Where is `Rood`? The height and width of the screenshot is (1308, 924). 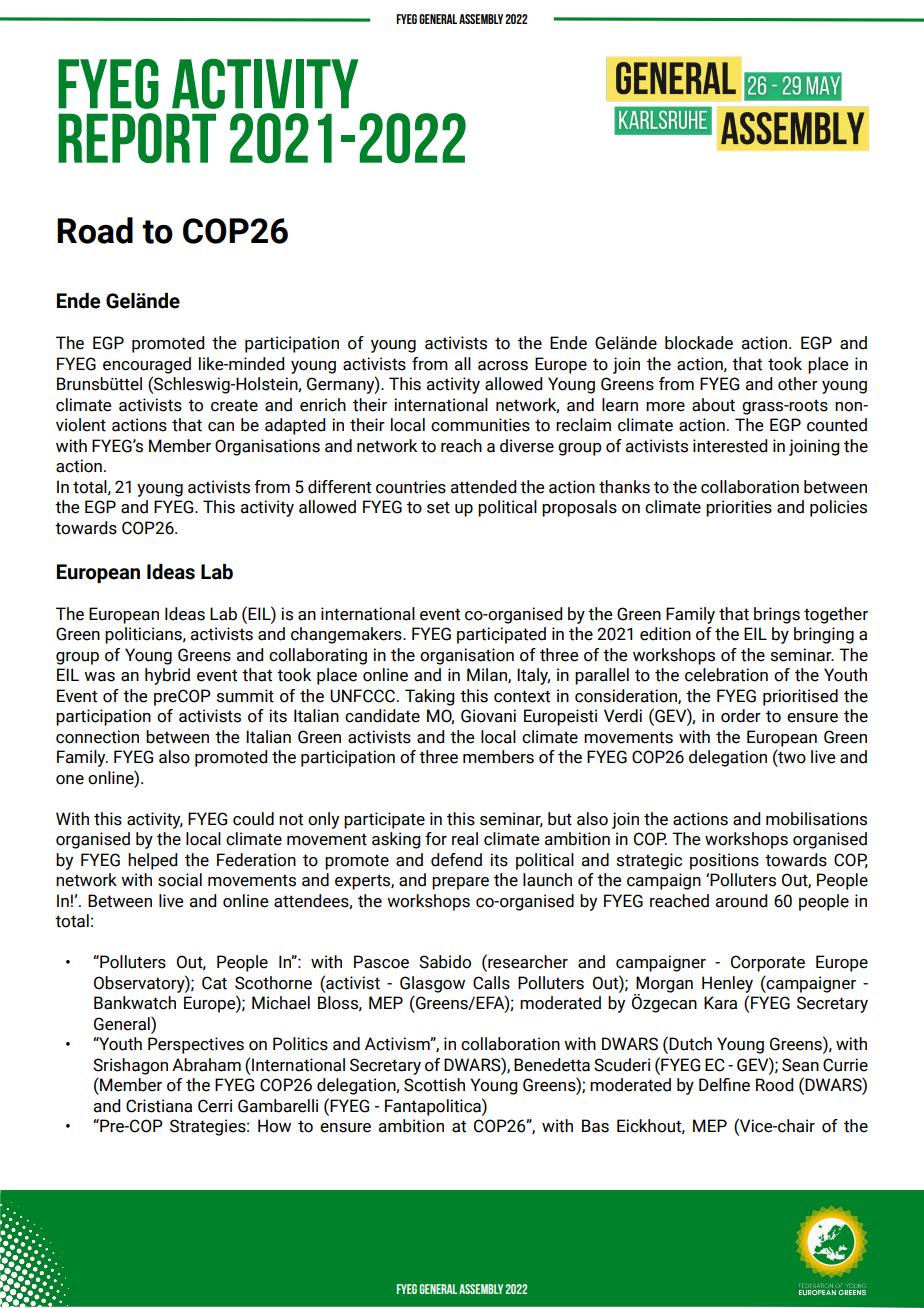 Rood is located at coordinates (774, 1085).
